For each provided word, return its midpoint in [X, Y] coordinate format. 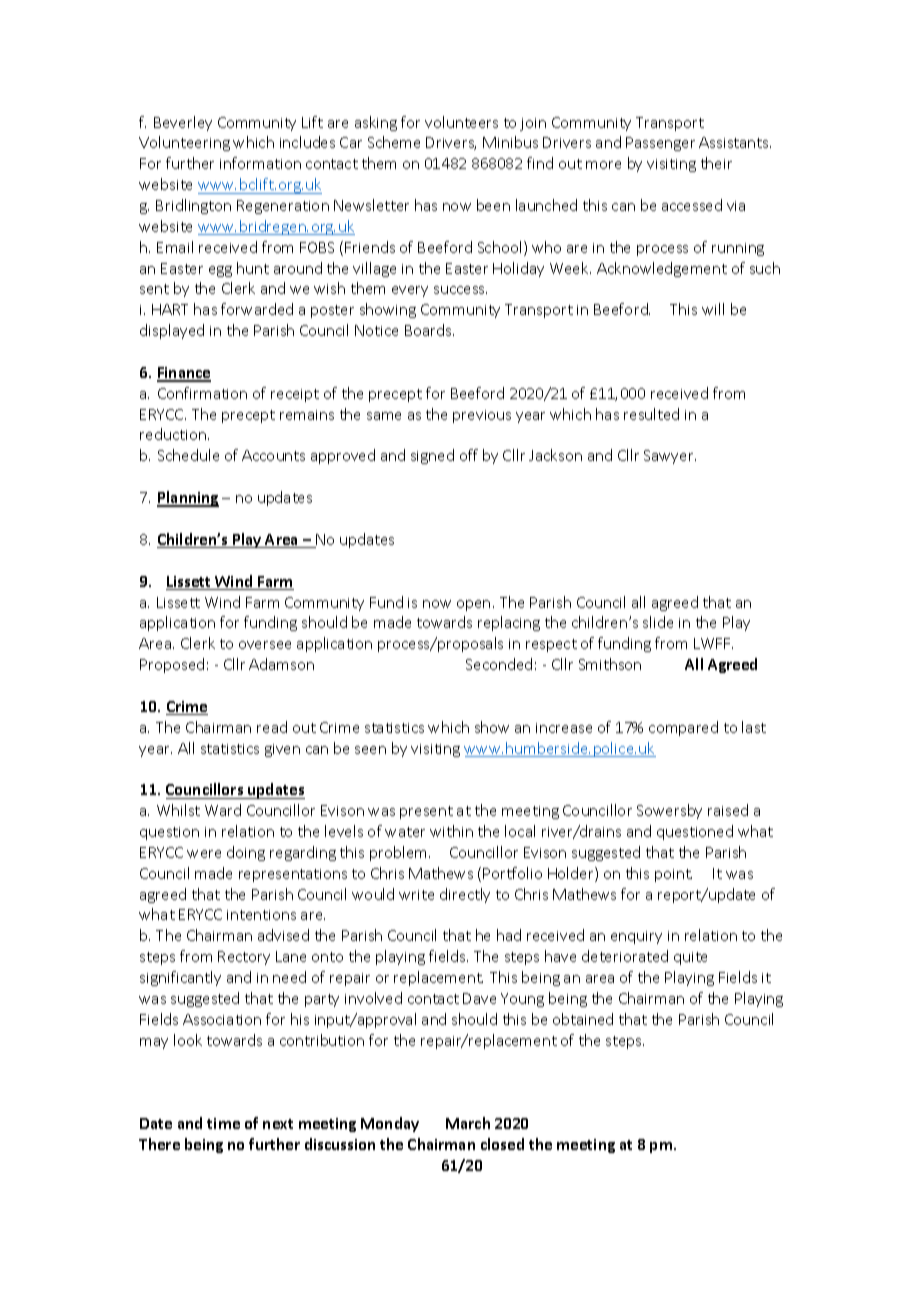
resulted [651, 414]
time [223, 1123]
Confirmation [202, 393]
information [260, 163]
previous [482, 416]
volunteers [461, 122]
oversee [265, 645]
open [473, 605]
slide [658, 622]
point [673, 875]
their [716, 163]
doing [246, 853]
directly [465, 895]
